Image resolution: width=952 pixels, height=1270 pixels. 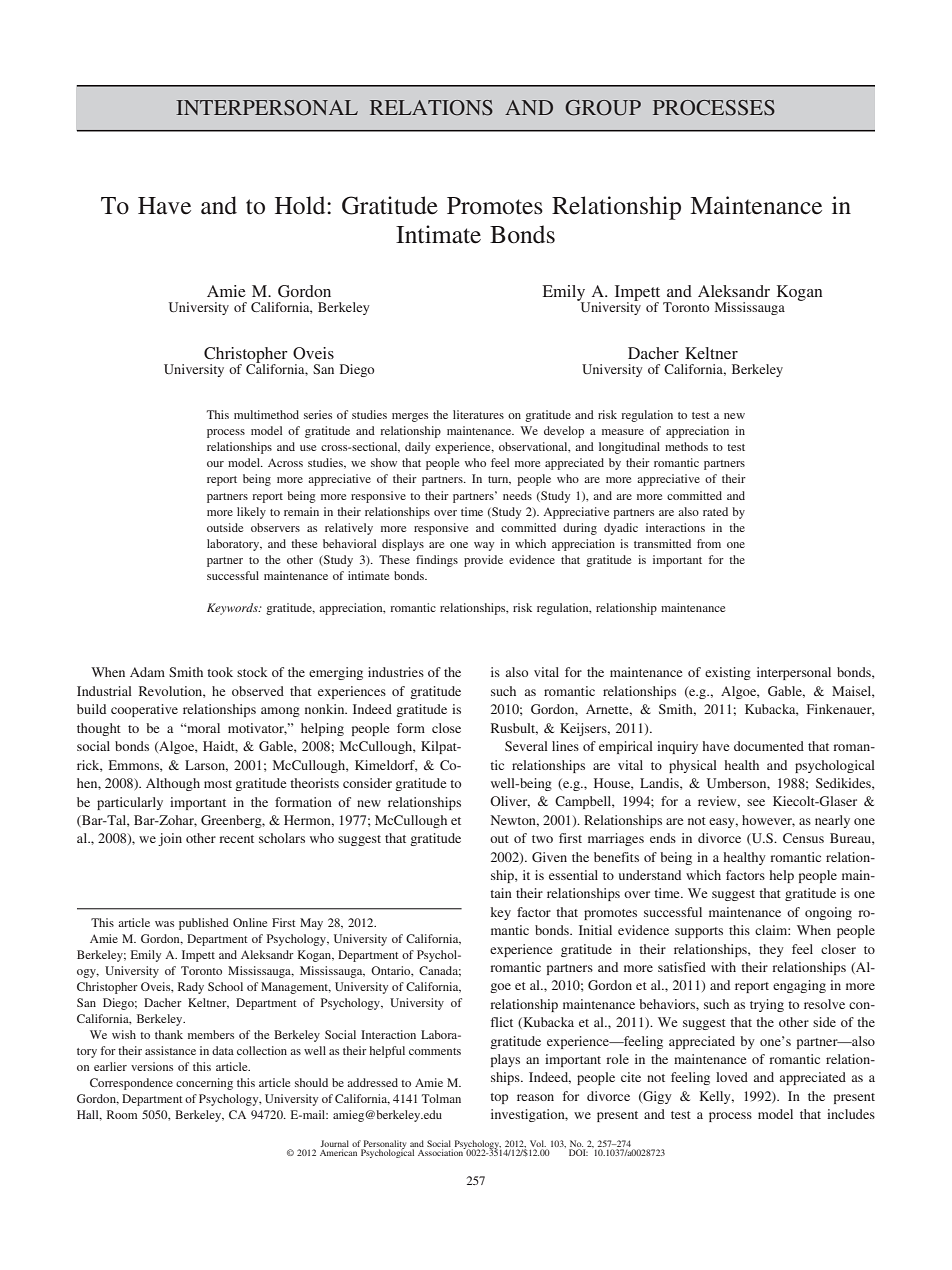 I want to click on Hold, so click(x=301, y=205).
